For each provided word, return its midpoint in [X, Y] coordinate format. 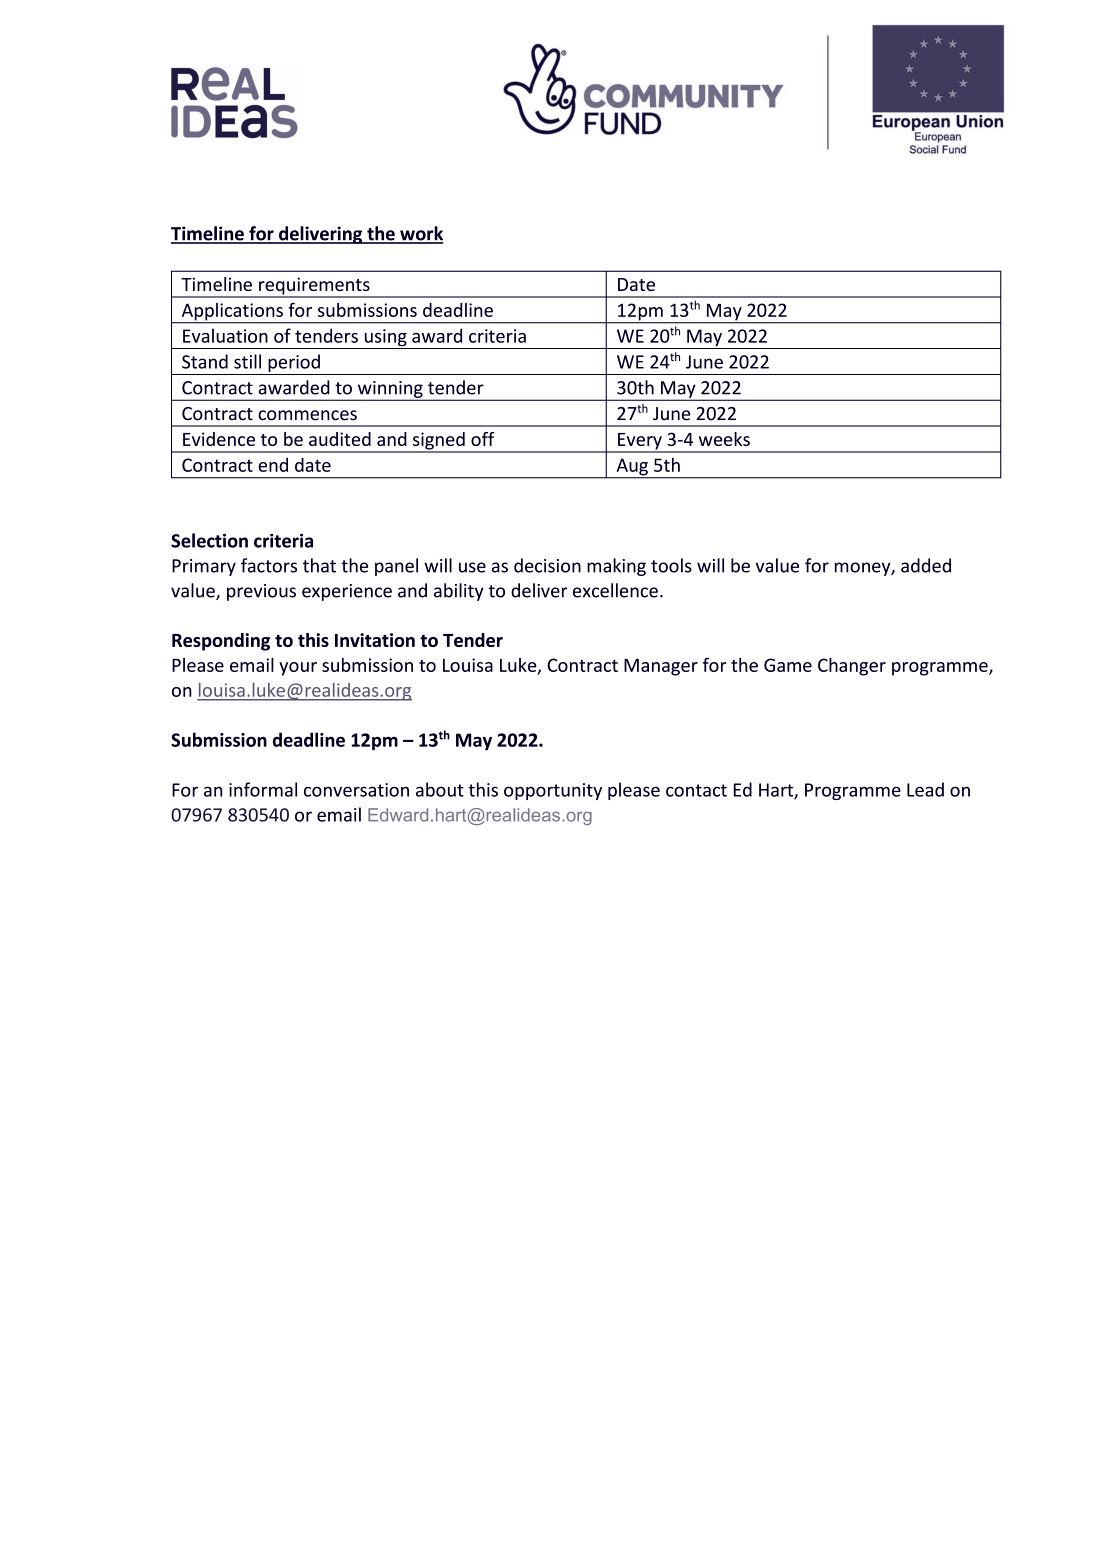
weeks [724, 439]
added [926, 565]
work [421, 234]
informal [263, 789]
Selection [209, 540]
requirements [314, 287]
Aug [632, 468]
